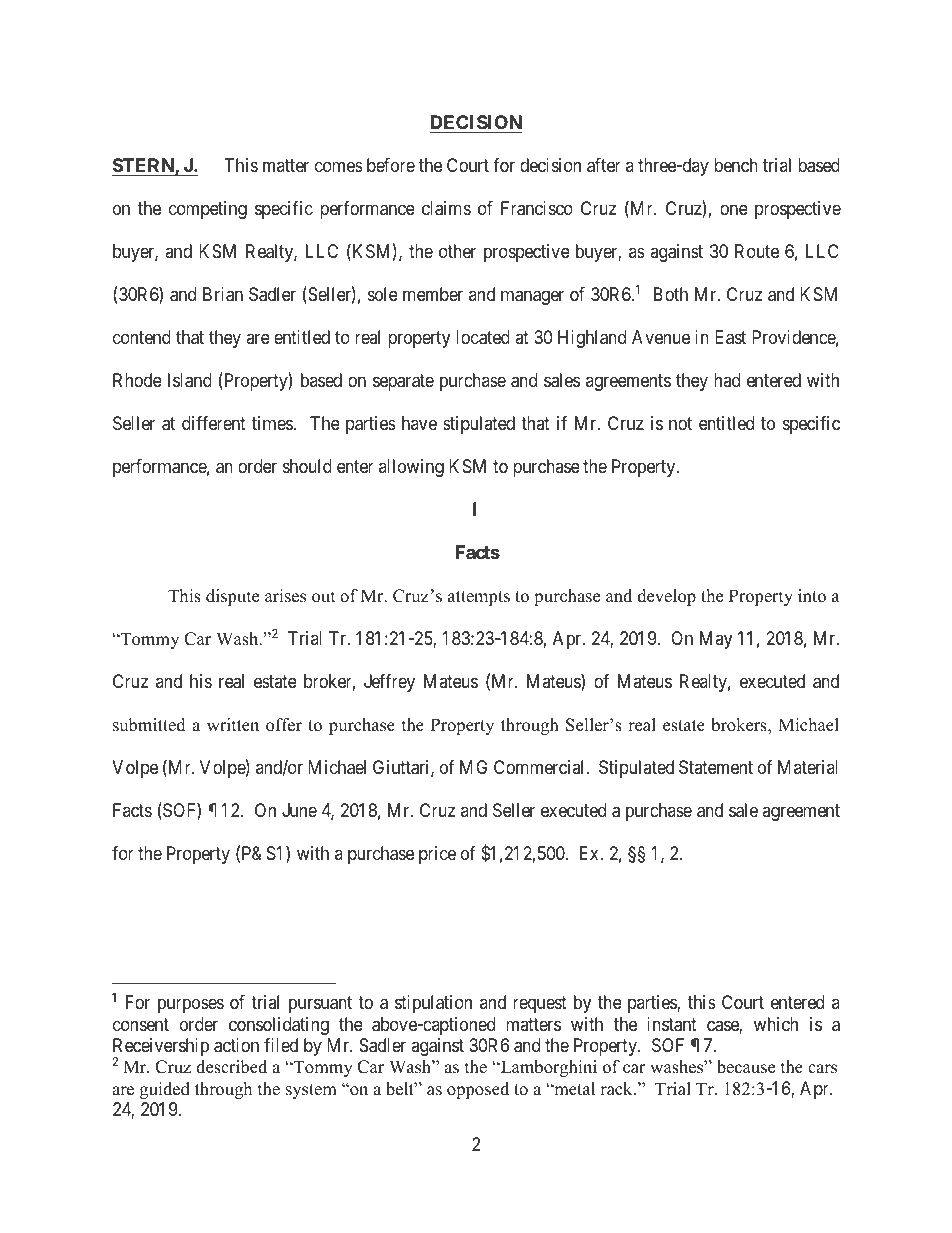  Describe the element at coordinates (479, 598) in the screenshot. I see `attempts` at that location.
